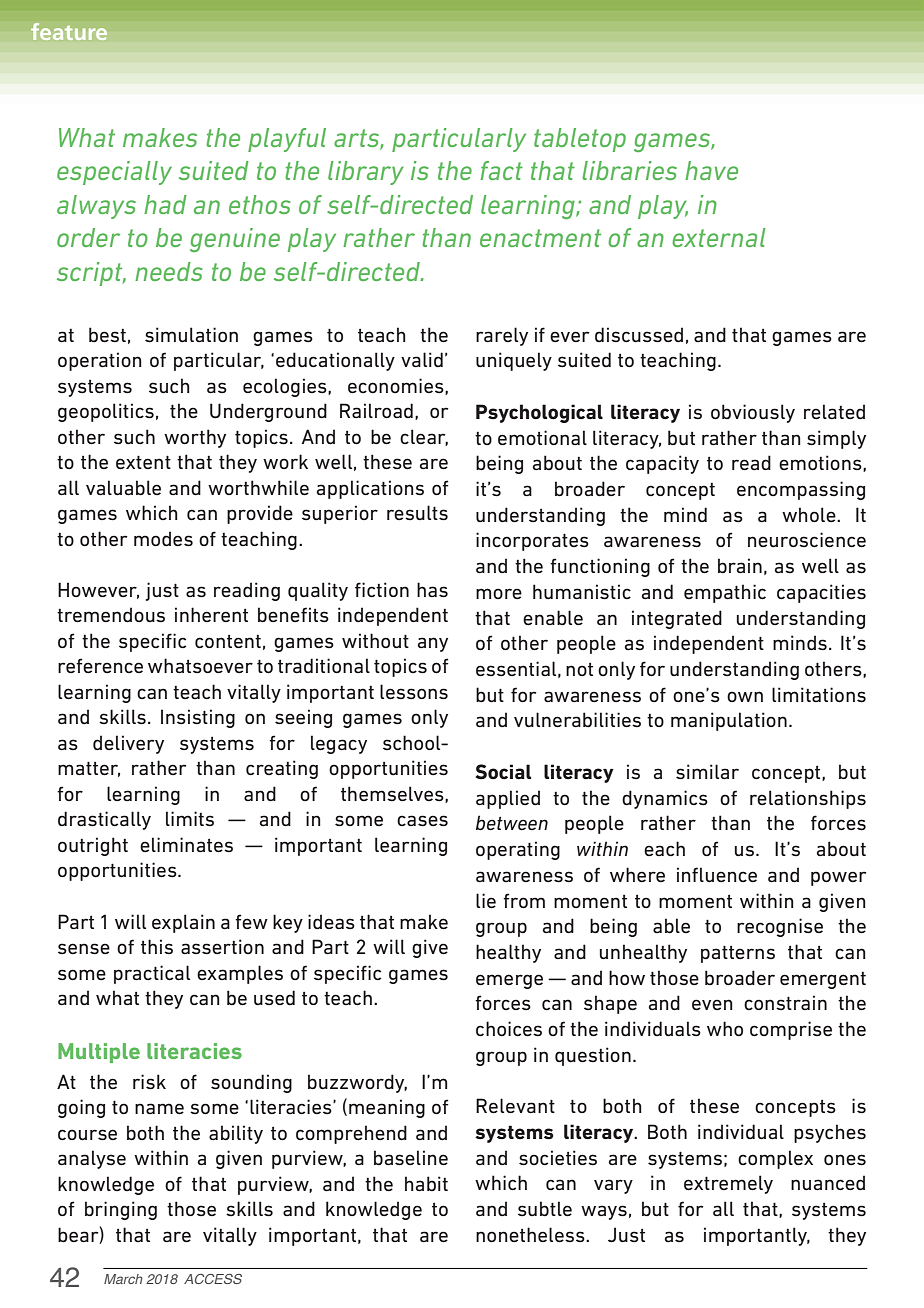 This document has width=924, height=1308. Describe the element at coordinates (69, 31) in the document. I see `feature` at that location.
